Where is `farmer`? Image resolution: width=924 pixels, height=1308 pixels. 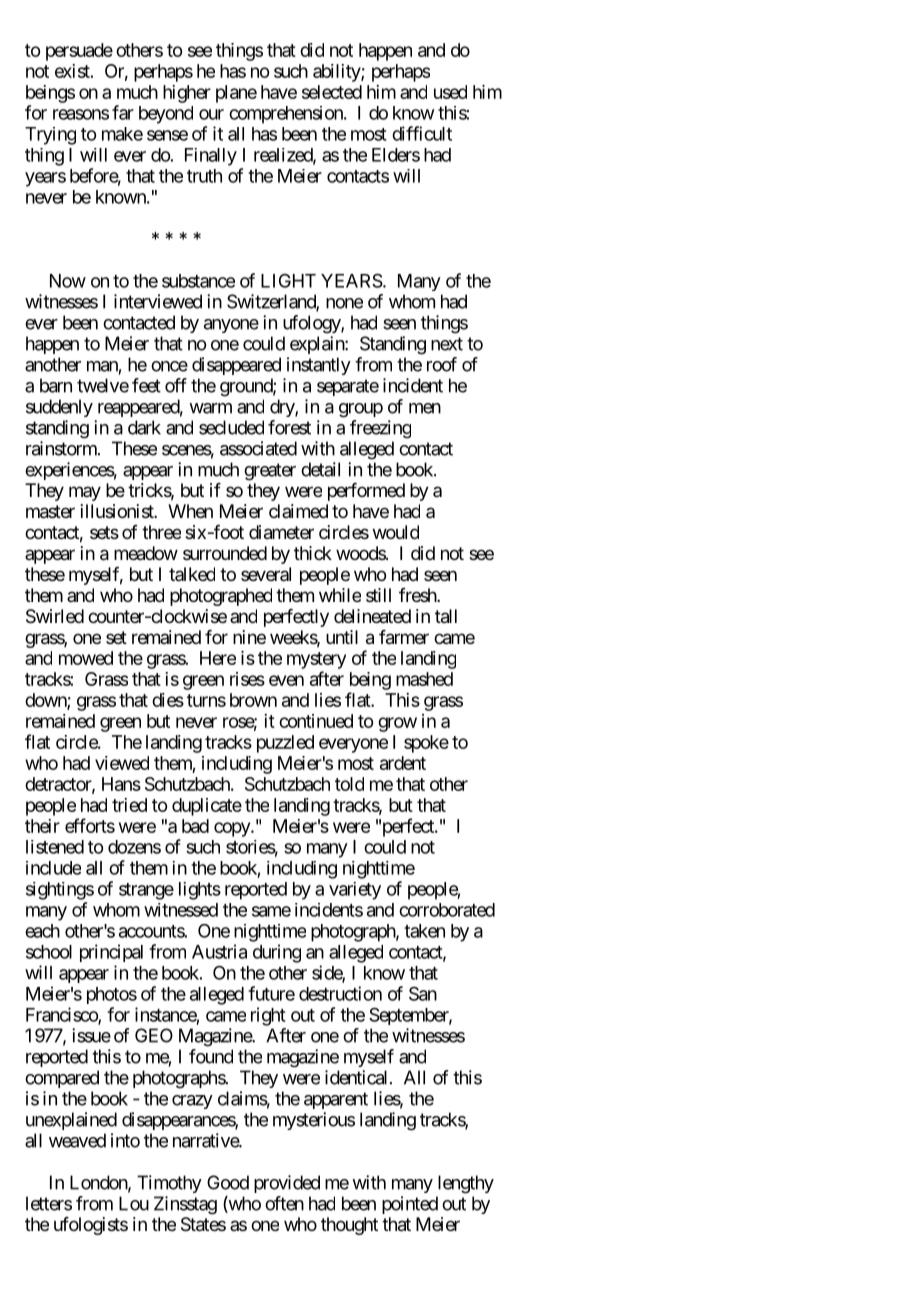
farmer is located at coordinates (404, 637).
